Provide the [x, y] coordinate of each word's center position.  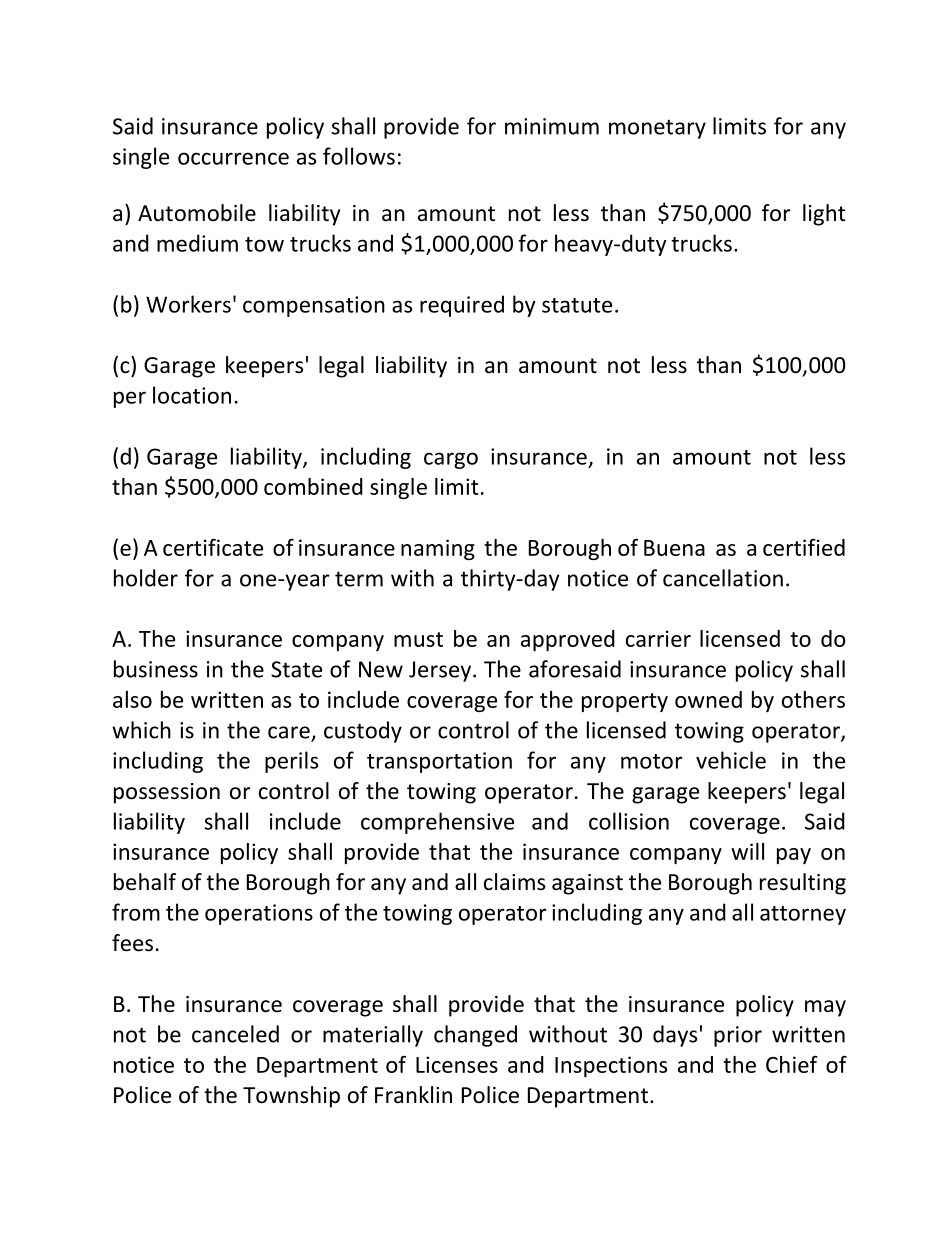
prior [738, 1036]
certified [804, 547]
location [192, 395]
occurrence [233, 158]
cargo [451, 460]
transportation [439, 762]
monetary [657, 129]
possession [167, 793]
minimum [552, 126]
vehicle [731, 760]
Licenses [457, 1064]
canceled [235, 1034]
